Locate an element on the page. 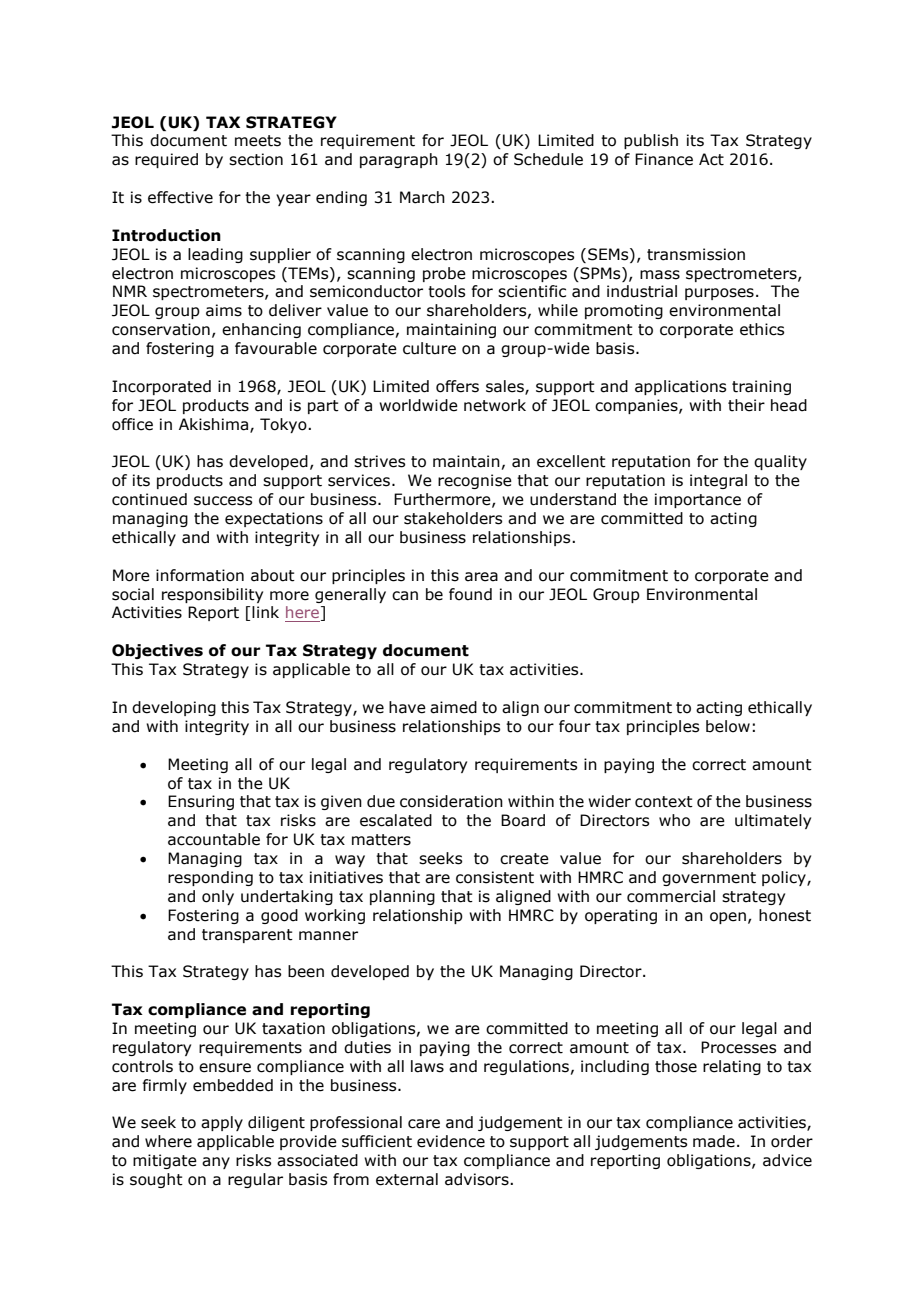 The image size is (924, 1308). Finance is located at coordinates (664, 159).
